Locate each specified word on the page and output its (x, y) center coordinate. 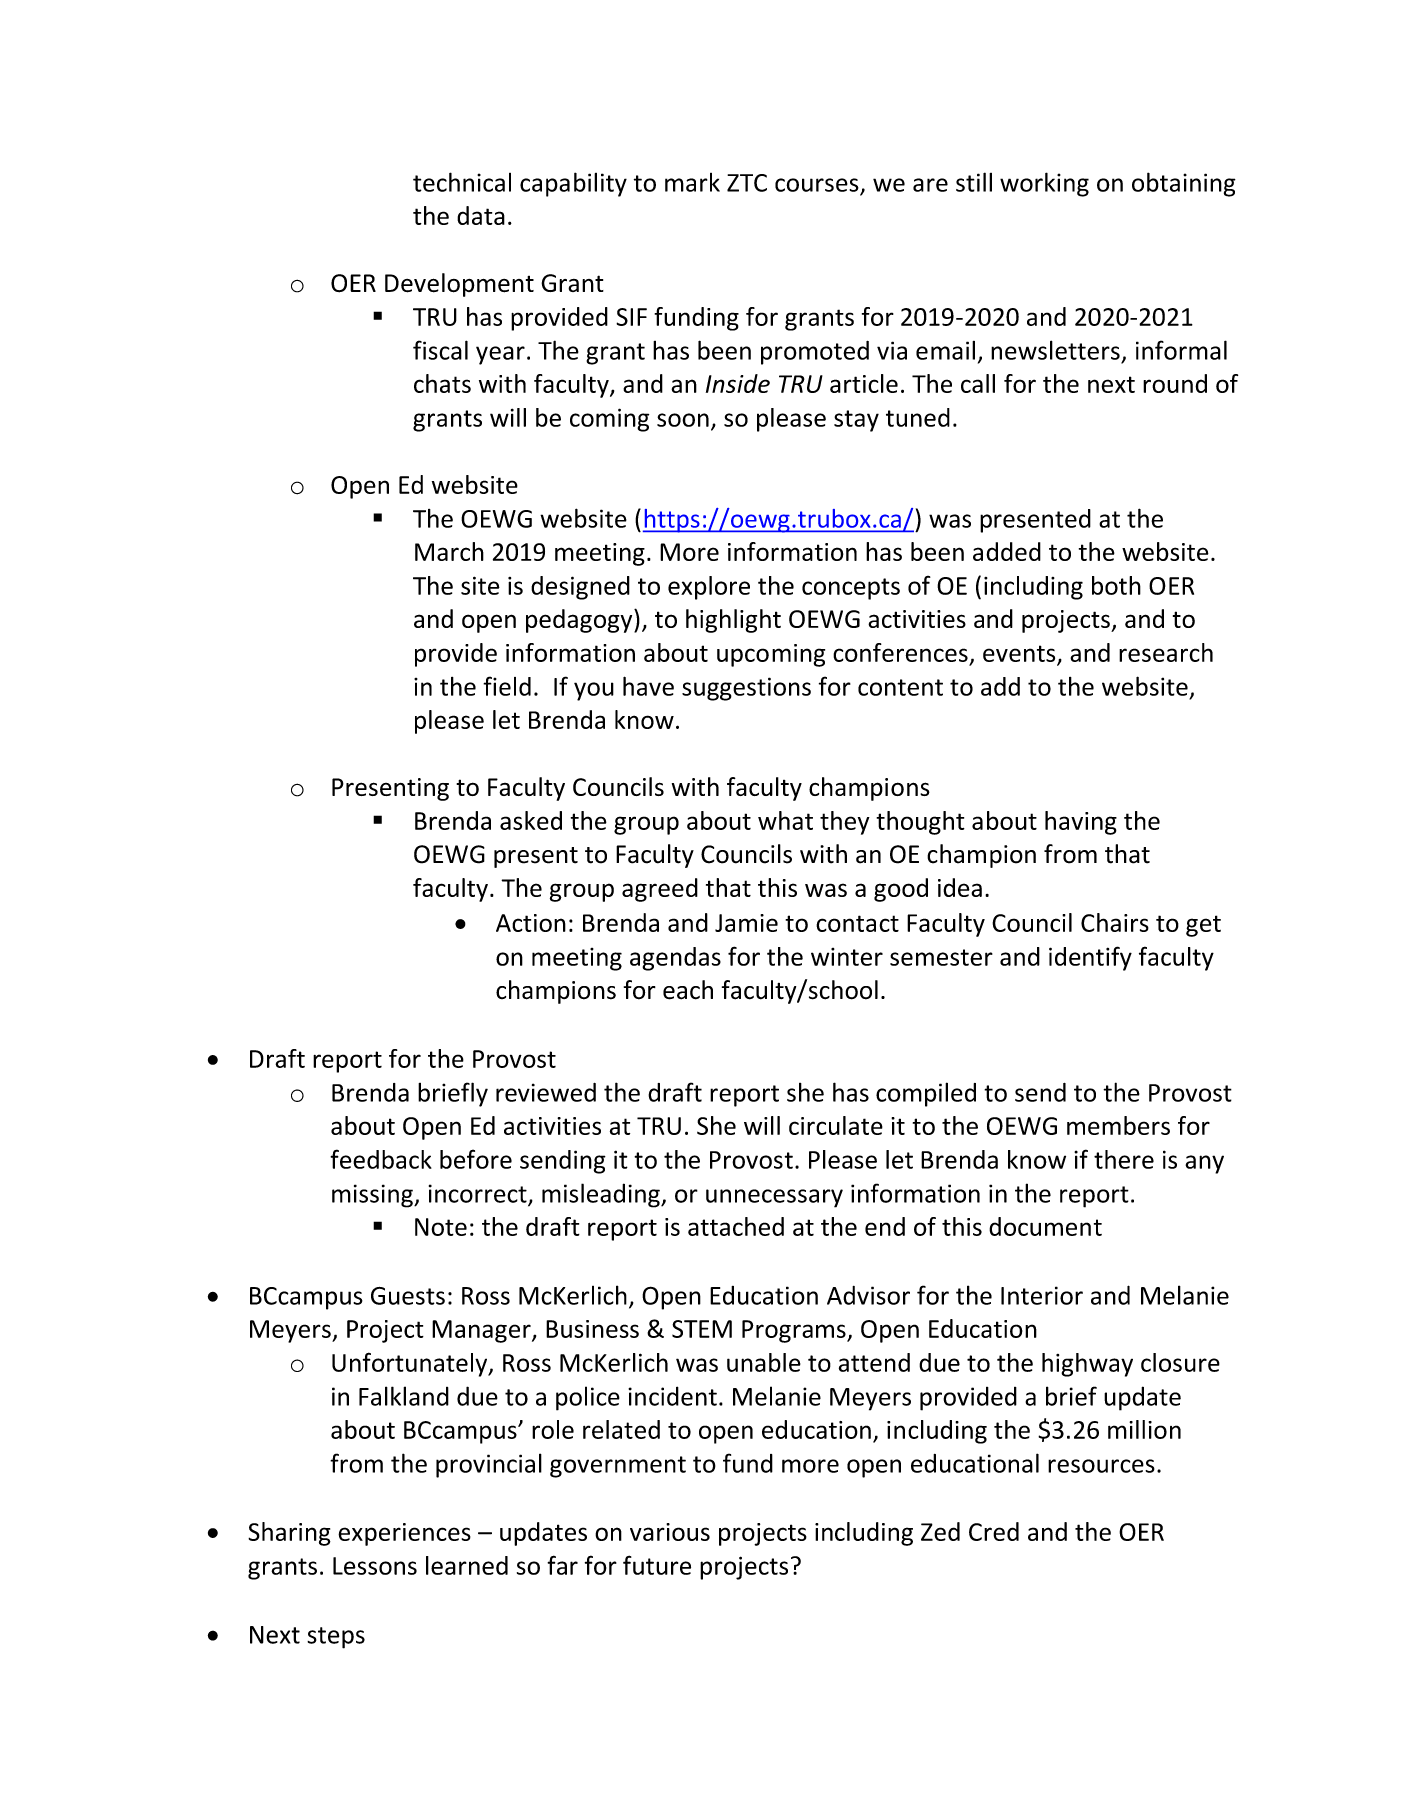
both (1116, 585)
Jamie (746, 923)
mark (692, 182)
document (1045, 1226)
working (1044, 184)
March (449, 551)
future (657, 1565)
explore (709, 588)
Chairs (1115, 922)
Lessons (375, 1566)
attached (736, 1226)
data (481, 215)
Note (441, 1227)
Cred (994, 1531)
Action (531, 923)
